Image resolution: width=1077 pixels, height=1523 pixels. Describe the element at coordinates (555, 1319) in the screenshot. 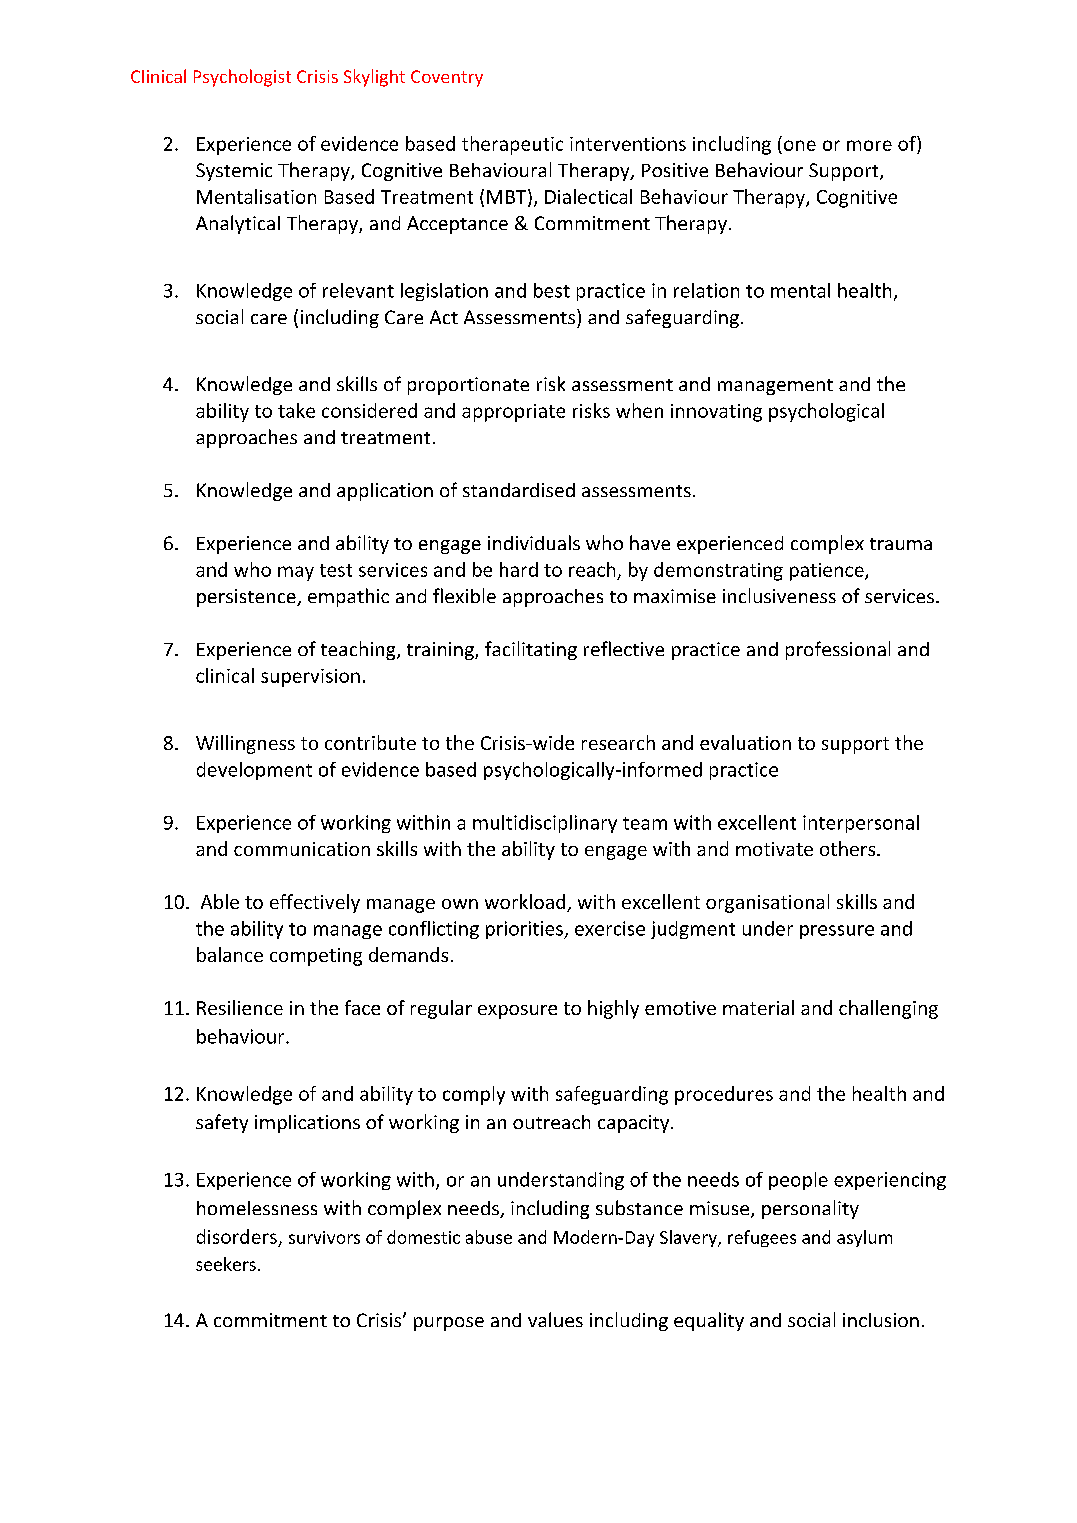

I see `values` at that location.
